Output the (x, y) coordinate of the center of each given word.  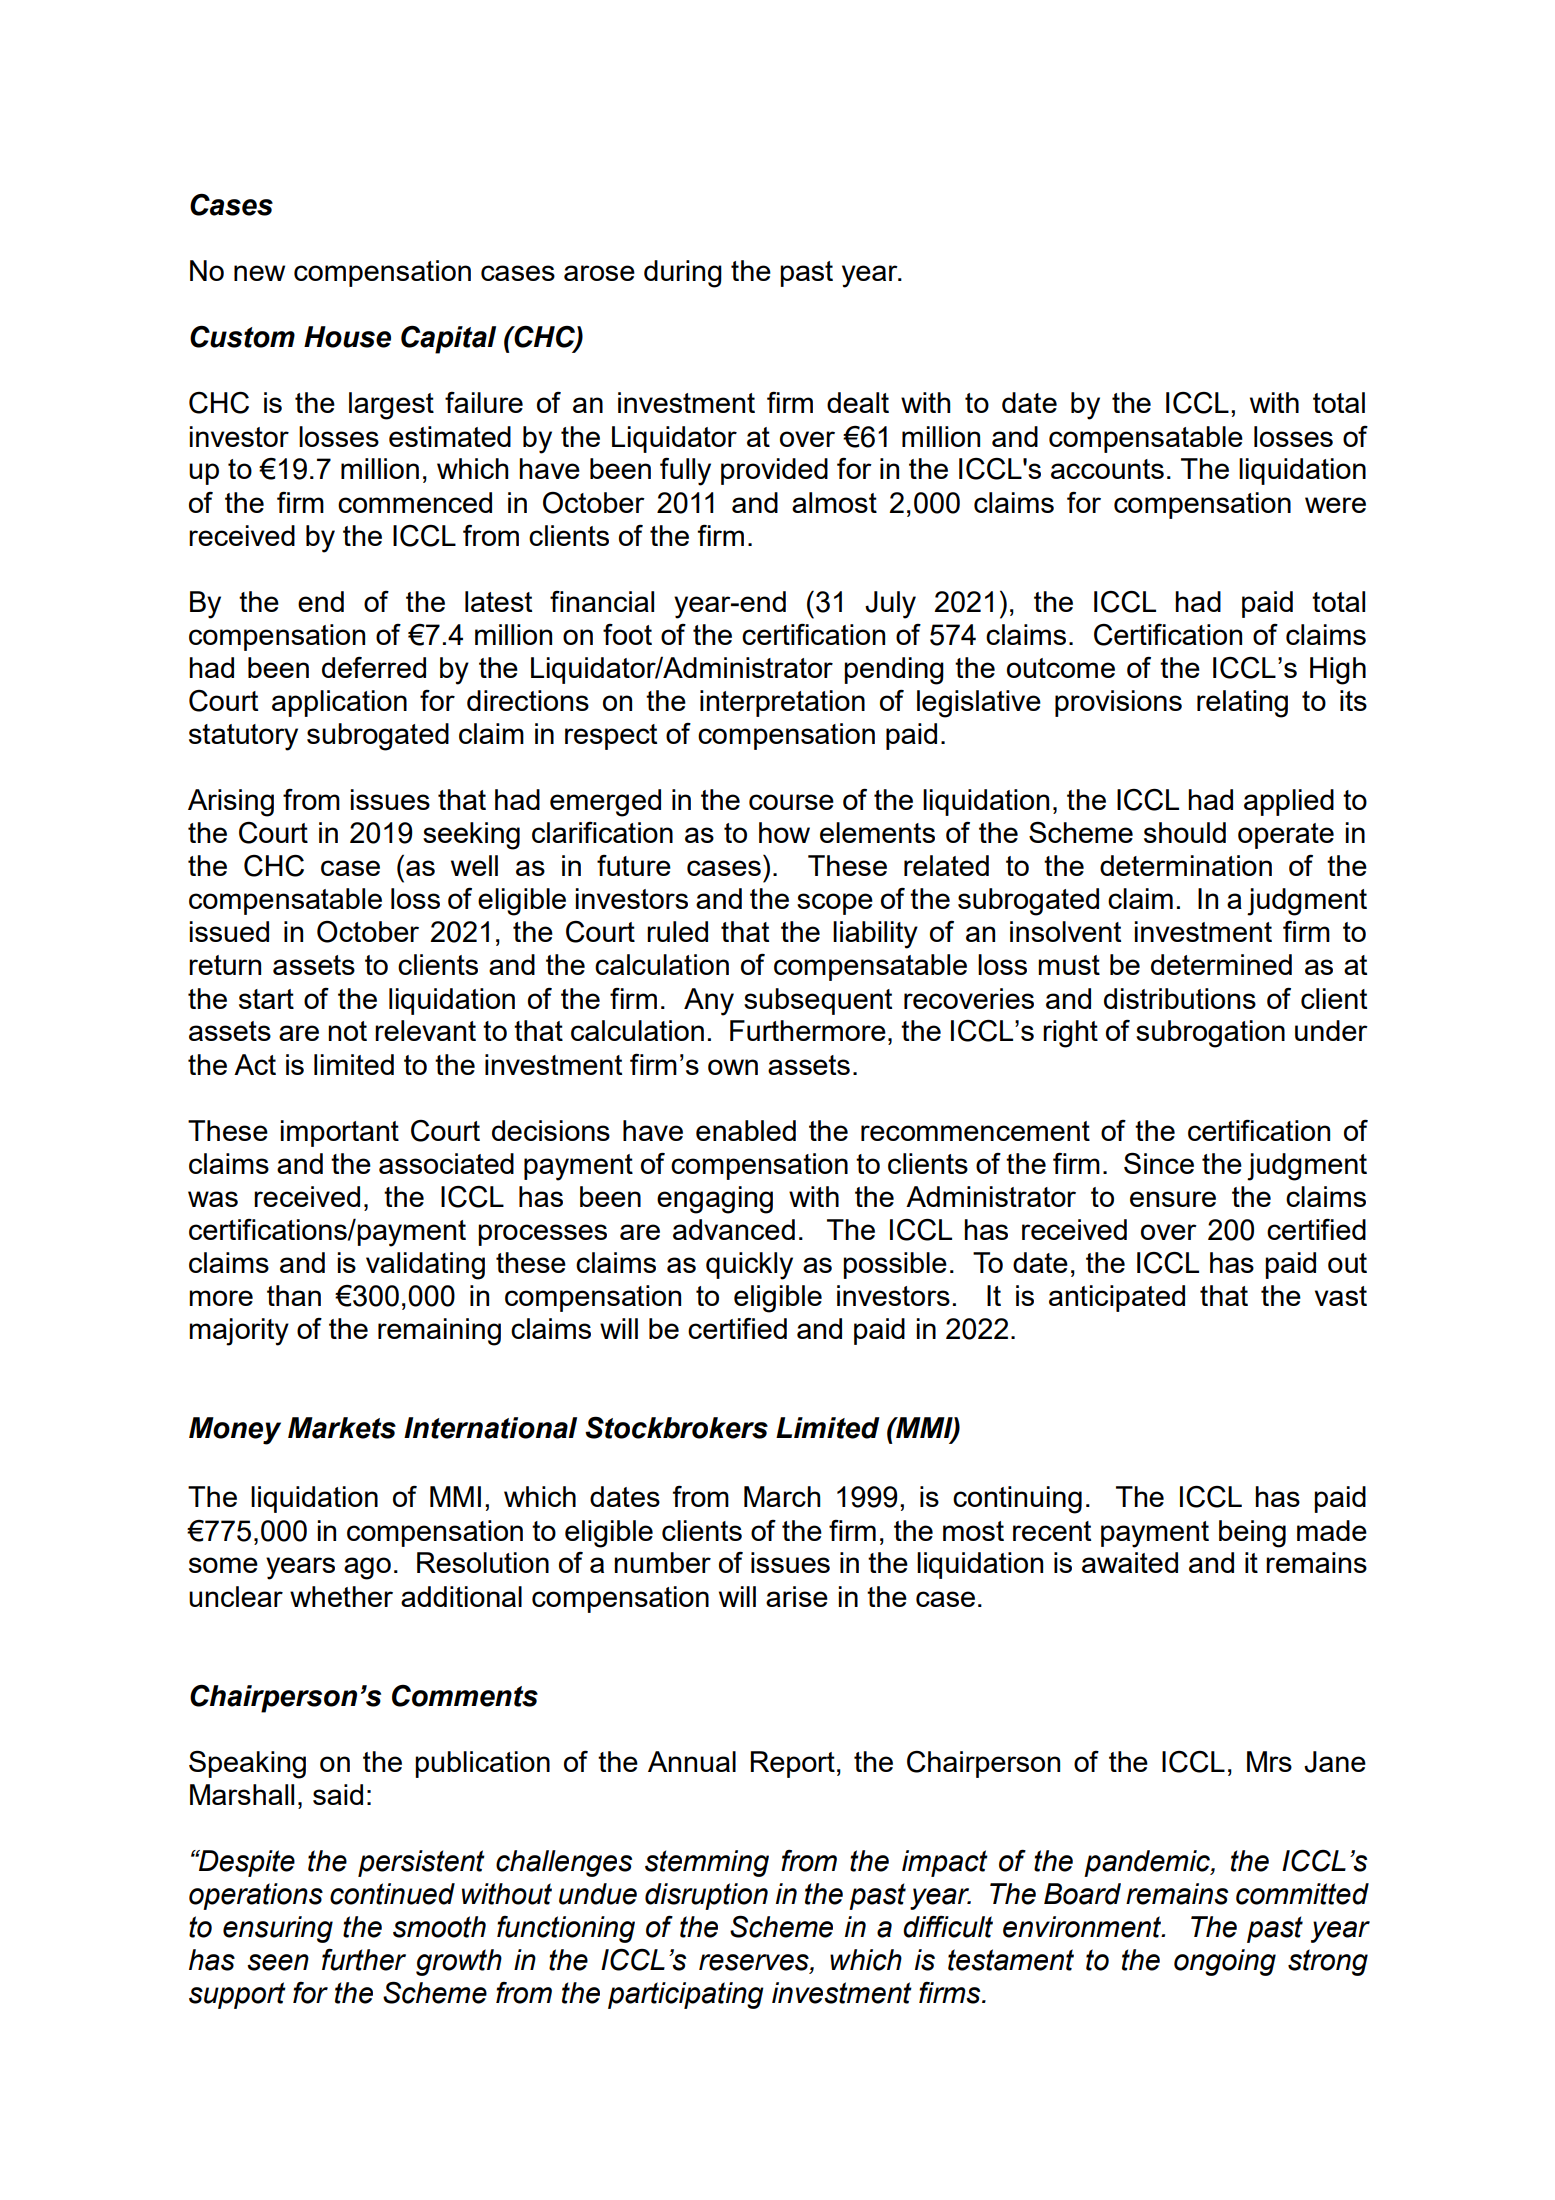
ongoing (1225, 1962)
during (683, 274)
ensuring (278, 1929)
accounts (1107, 469)
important (339, 1133)
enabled (746, 1130)
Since (1159, 1163)
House (347, 337)
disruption (706, 1896)
